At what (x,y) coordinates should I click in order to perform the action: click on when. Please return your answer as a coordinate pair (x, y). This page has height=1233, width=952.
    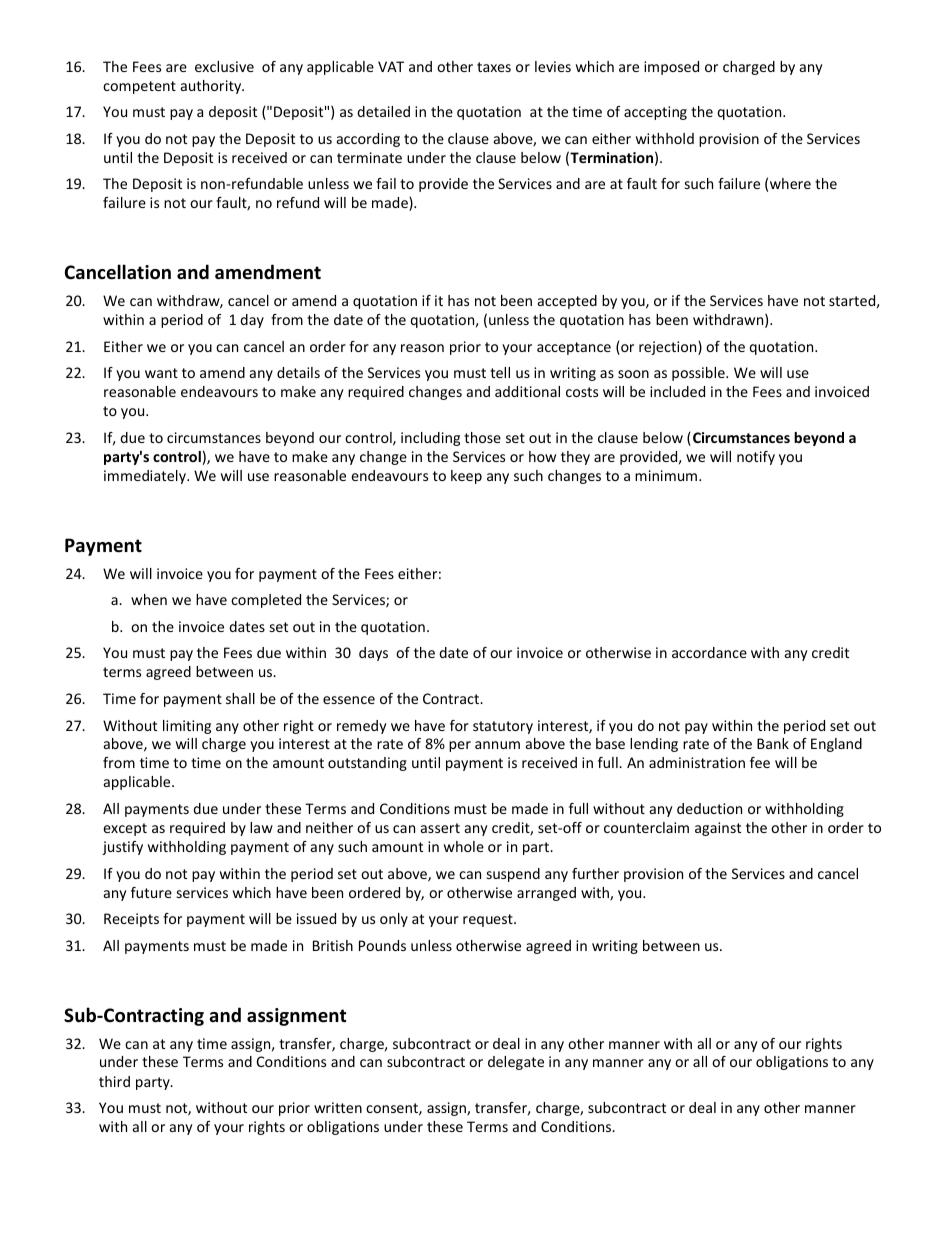
    Looking at the image, I should click on (149, 599).
